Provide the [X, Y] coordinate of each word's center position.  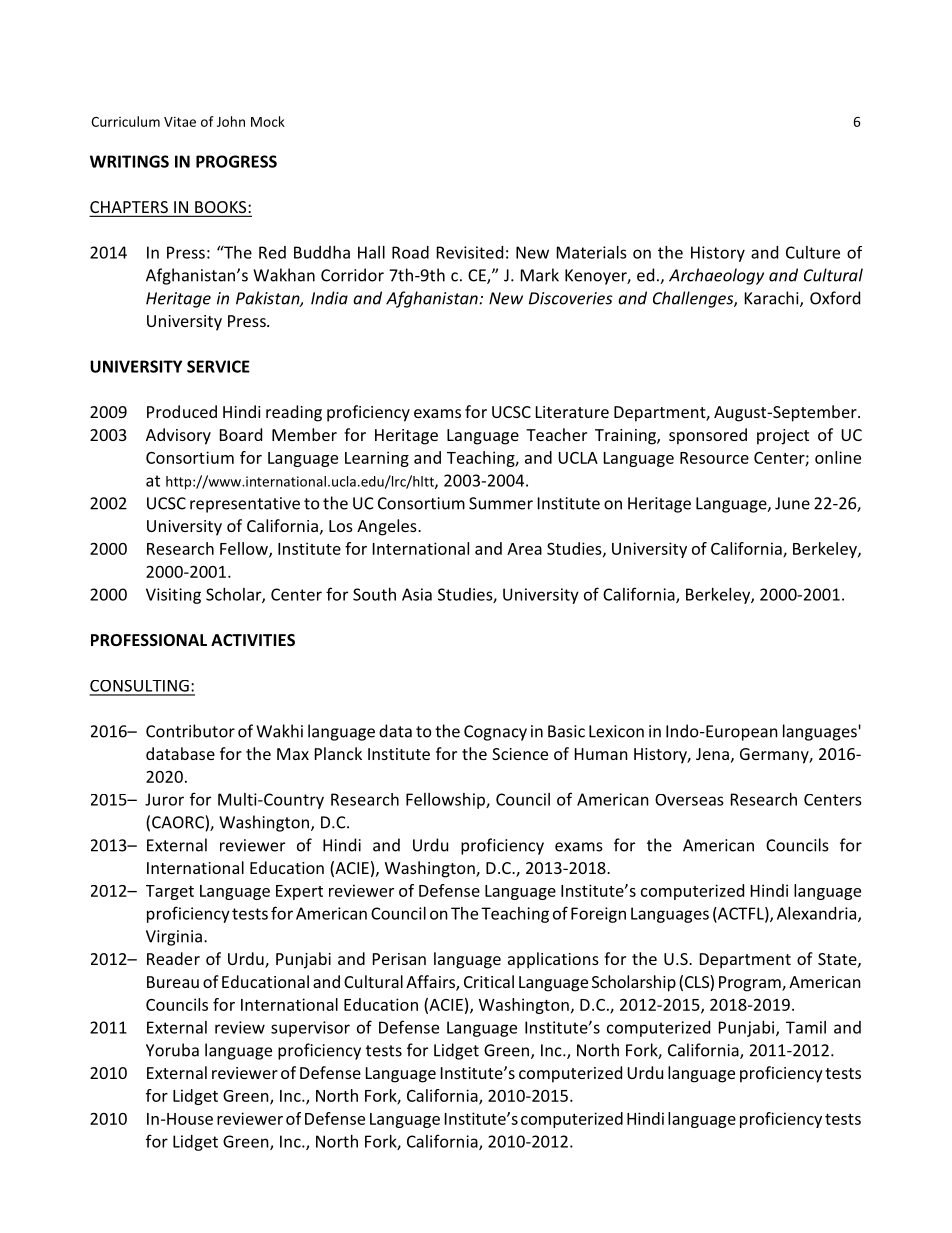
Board [241, 434]
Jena [712, 754]
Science [520, 754]
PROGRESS [236, 161]
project [783, 437]
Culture [813, 252]
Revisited [470, 252]
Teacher [556, 434]
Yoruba [172, 1050]
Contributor [190, 731]
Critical [489, 981]
